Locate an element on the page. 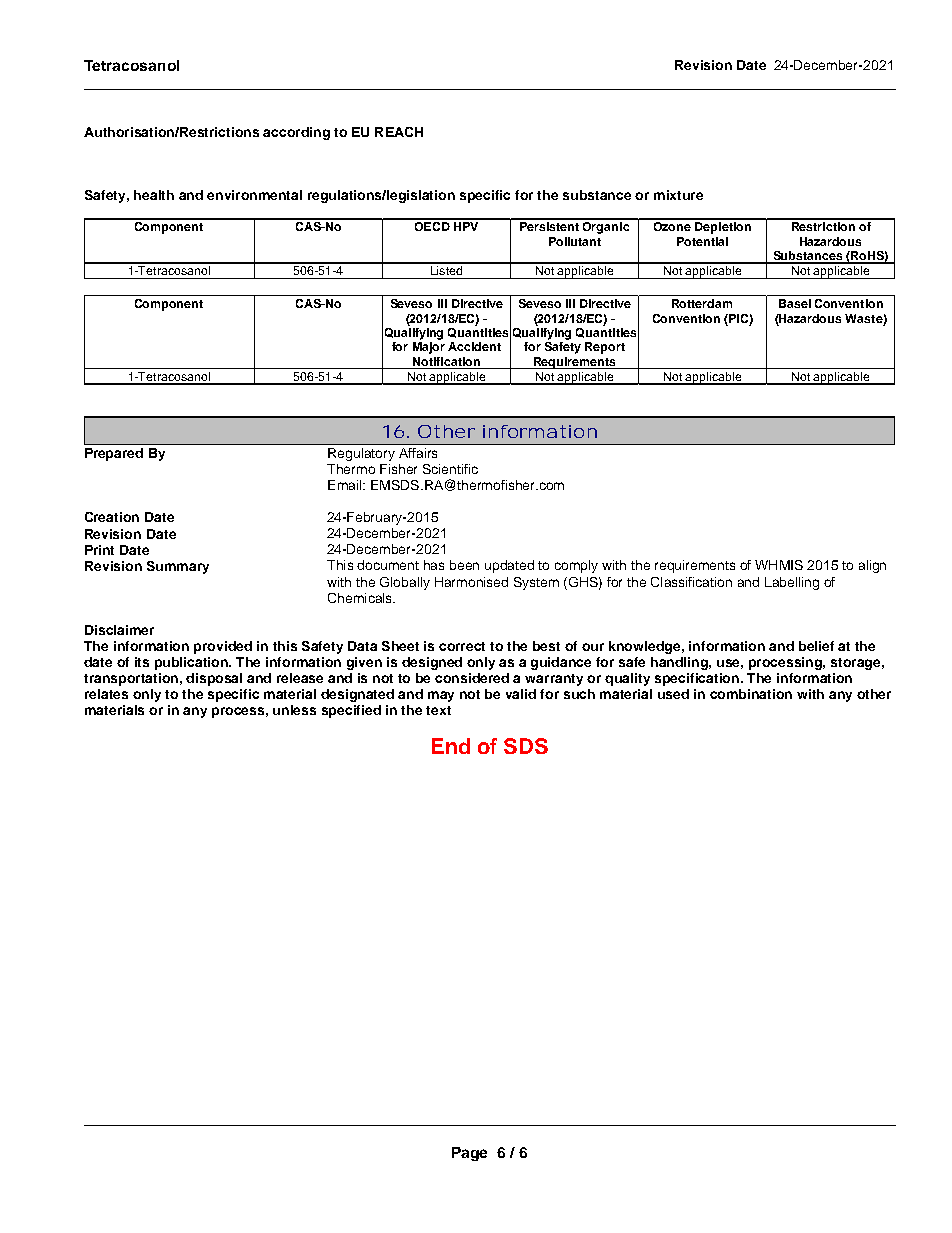  publication is located at coordinates (192, 663).
